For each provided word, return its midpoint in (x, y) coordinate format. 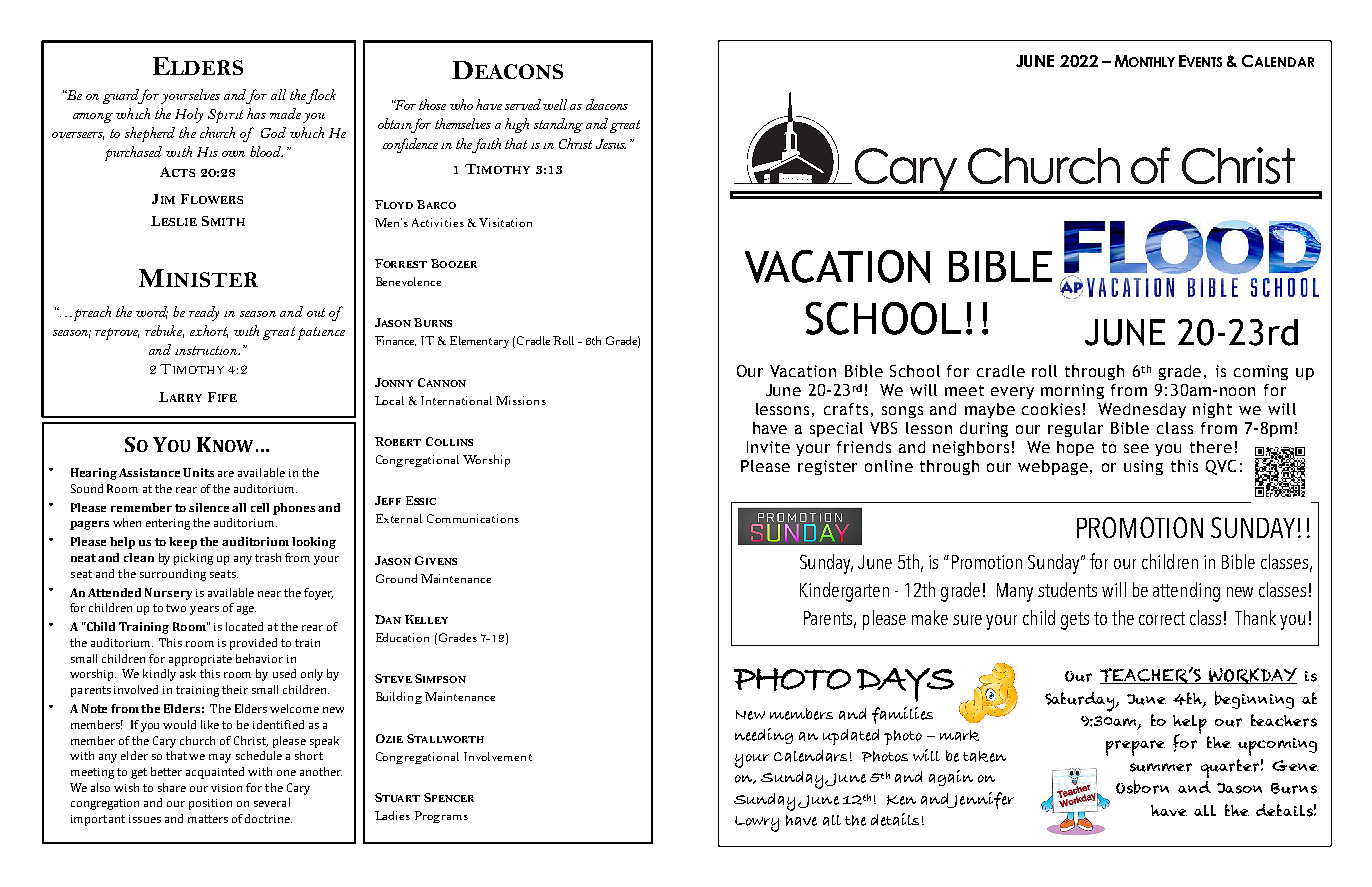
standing (558, 125)
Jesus (611, 144)
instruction (207, 350)
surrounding (173, 575)
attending (1186, 592)
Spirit (225, 116)
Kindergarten (844, 592)
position (210, 804)
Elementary (479, 342)
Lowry (757, 824)
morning (1072, 391)
